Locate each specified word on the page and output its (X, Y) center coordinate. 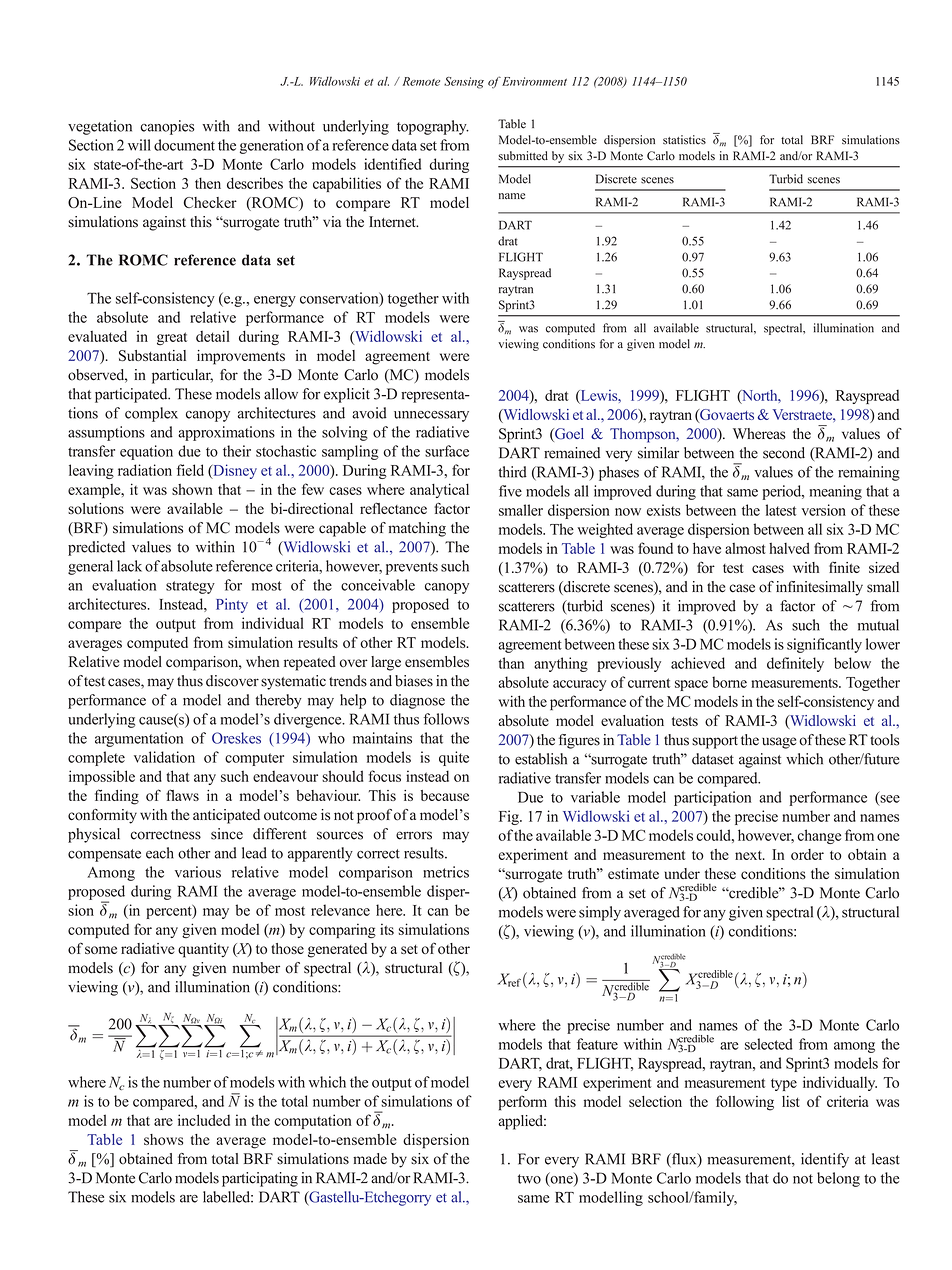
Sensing (464, 83)
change (819, 836)
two (529, 1179)
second (784, 453)
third (512, 472)
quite (454, 758)
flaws (182, 795)
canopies (167, 127)
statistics (684, 140)
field (190, 470)
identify (825, 1160)
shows (163, 1139)
